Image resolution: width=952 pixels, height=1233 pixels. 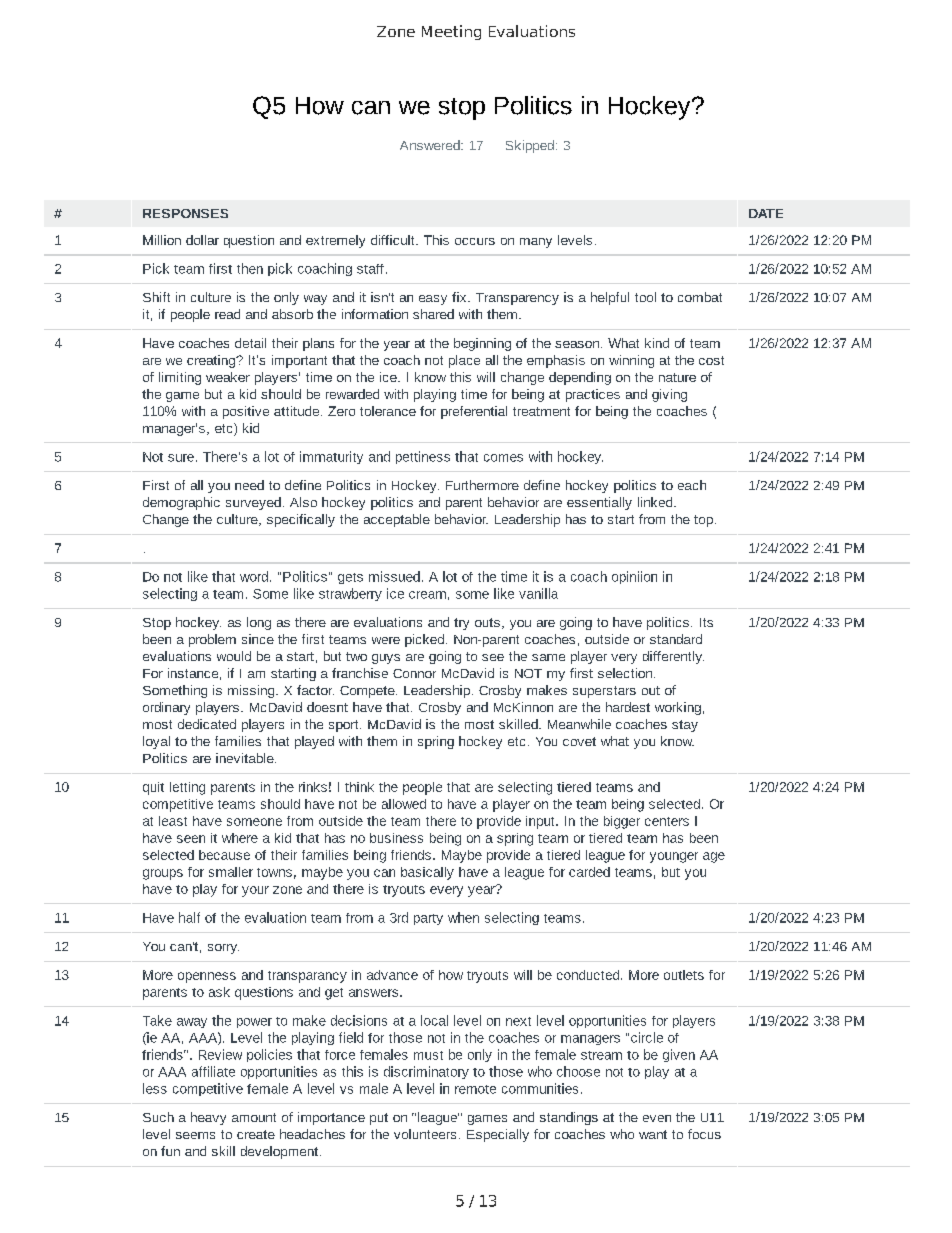 I want to click on giving, so click(x=669, y=395).
